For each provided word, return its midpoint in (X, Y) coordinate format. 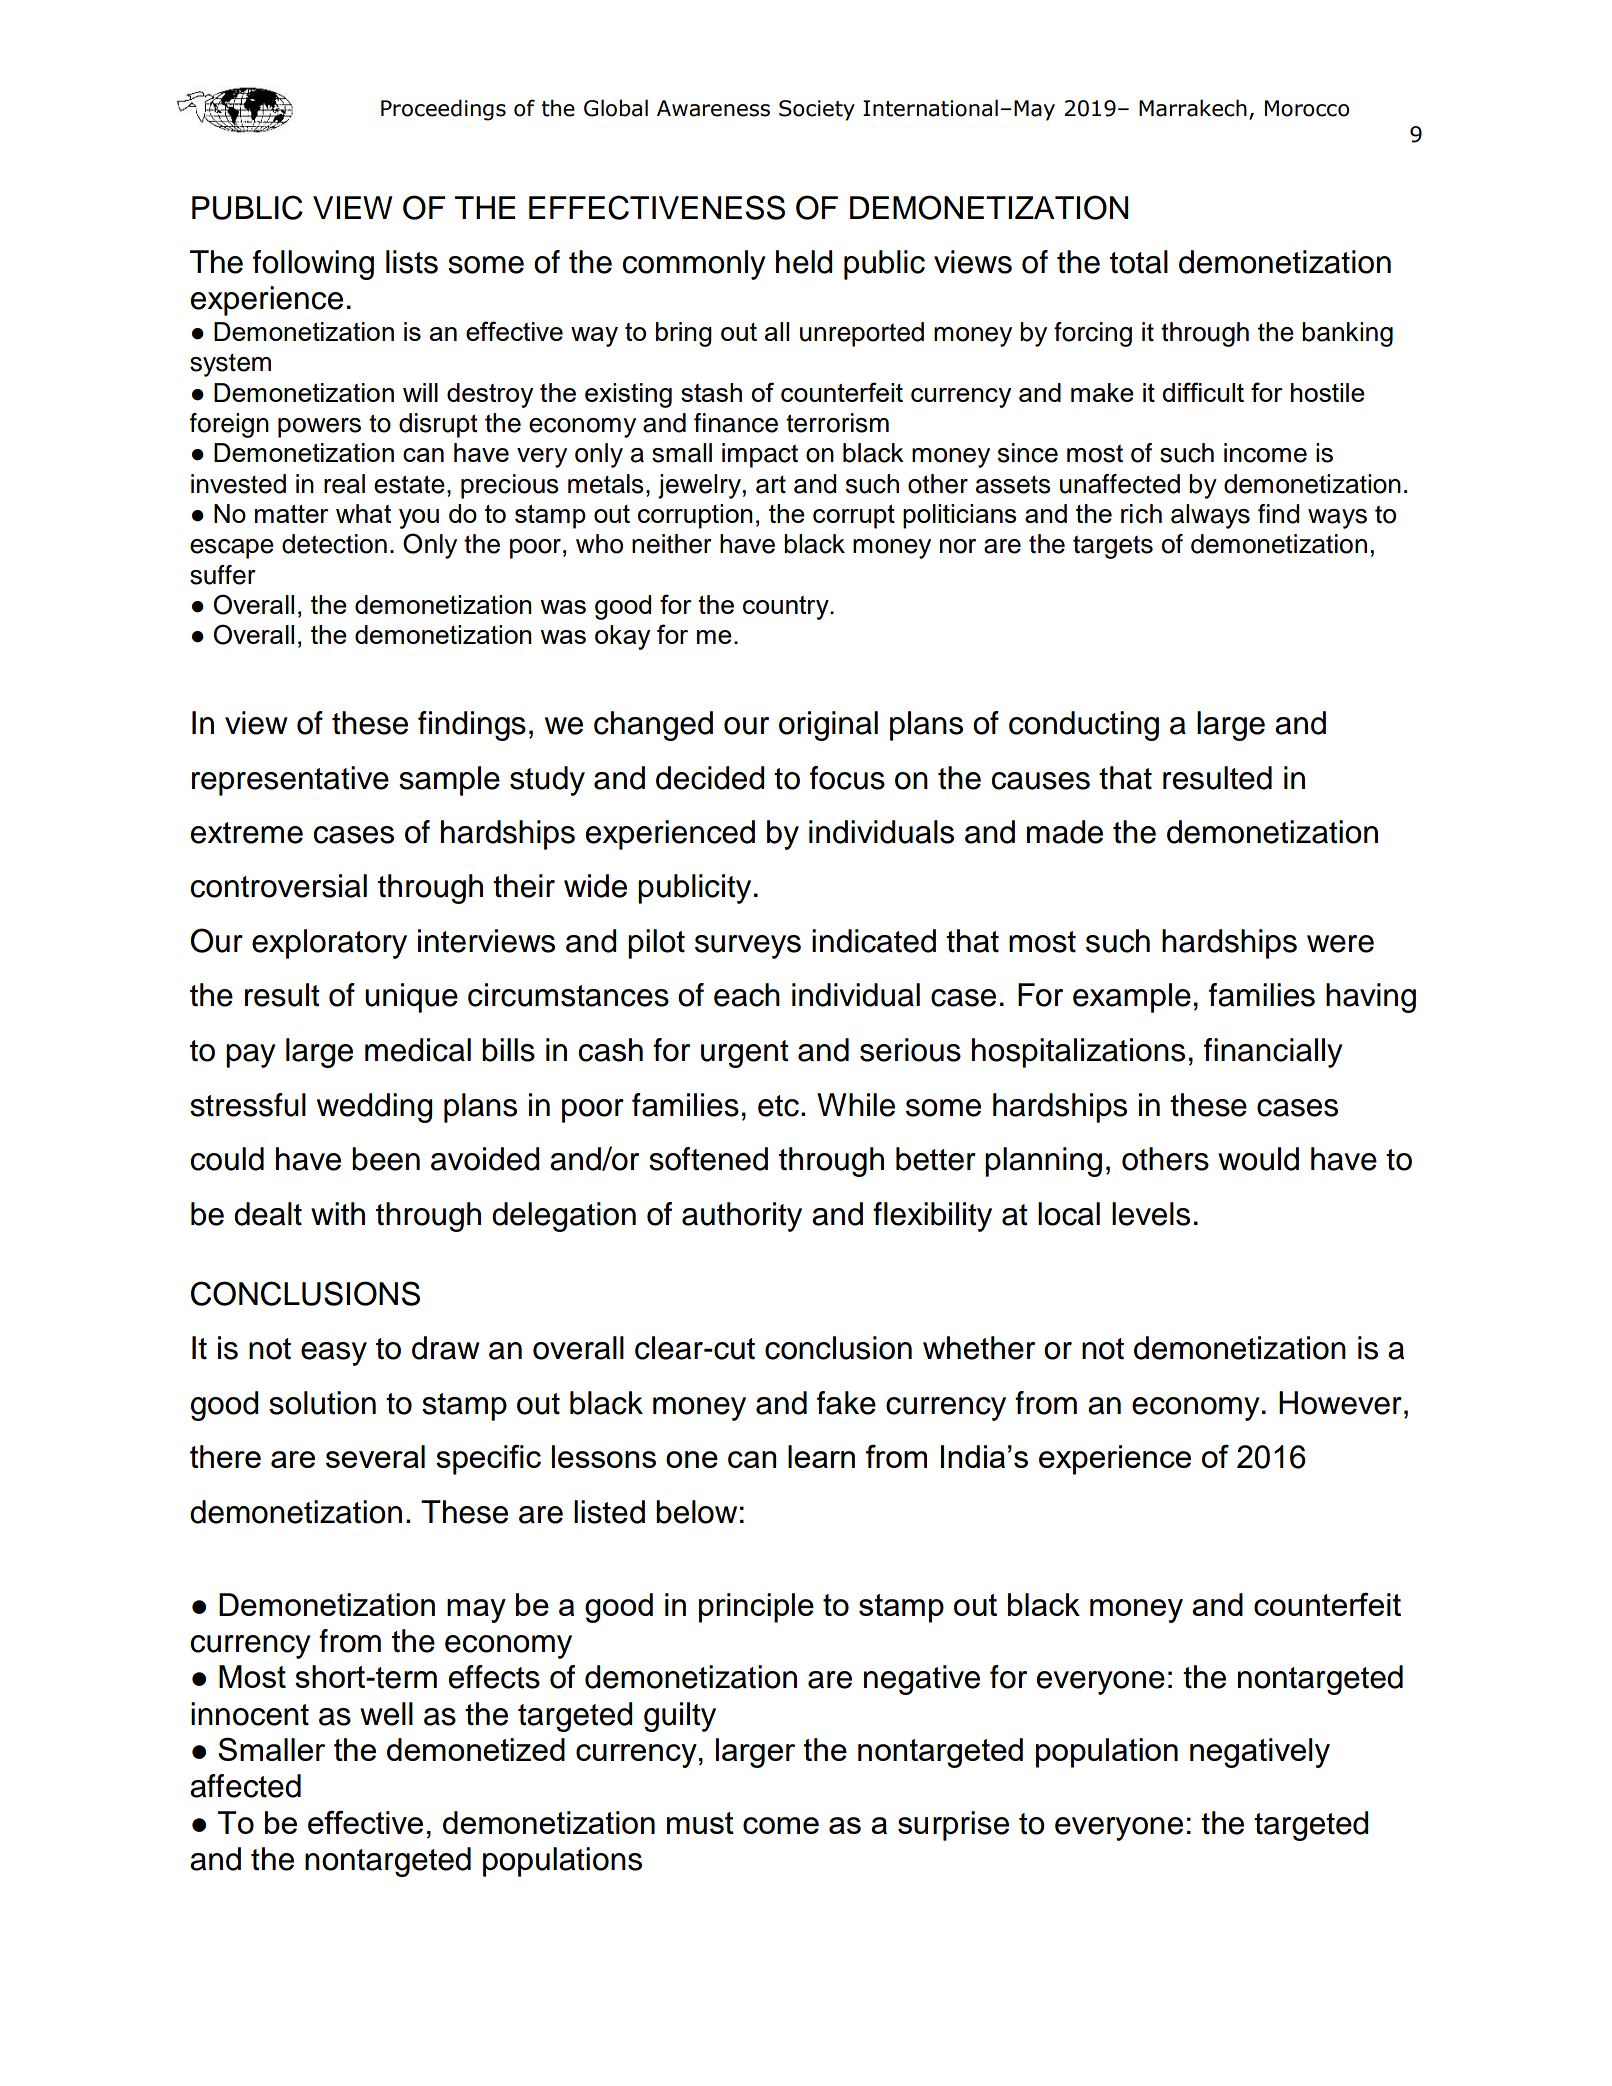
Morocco (1307, 108)
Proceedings (443, 110)
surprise (953, 1826)
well (386, 1714)
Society (817, 110)
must (700, 1823)
